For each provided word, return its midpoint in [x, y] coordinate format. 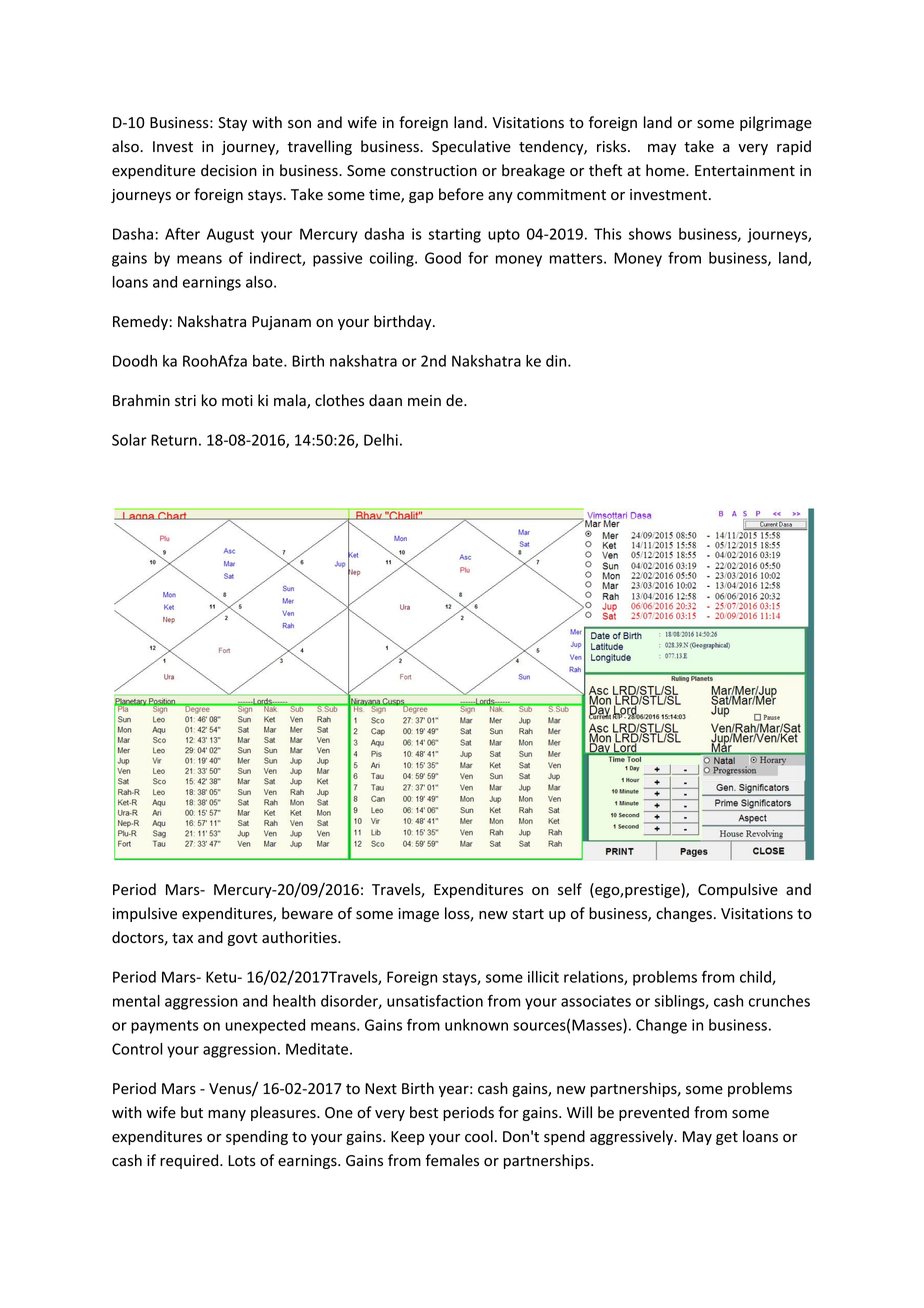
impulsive [145, 914]
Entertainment [745, 171]
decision [229, 170]
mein [424, 400]
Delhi [381, 440]
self [570, 889]
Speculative [471, 147]
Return [174, 440]
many [227, 1115]
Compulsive [738, 890]
